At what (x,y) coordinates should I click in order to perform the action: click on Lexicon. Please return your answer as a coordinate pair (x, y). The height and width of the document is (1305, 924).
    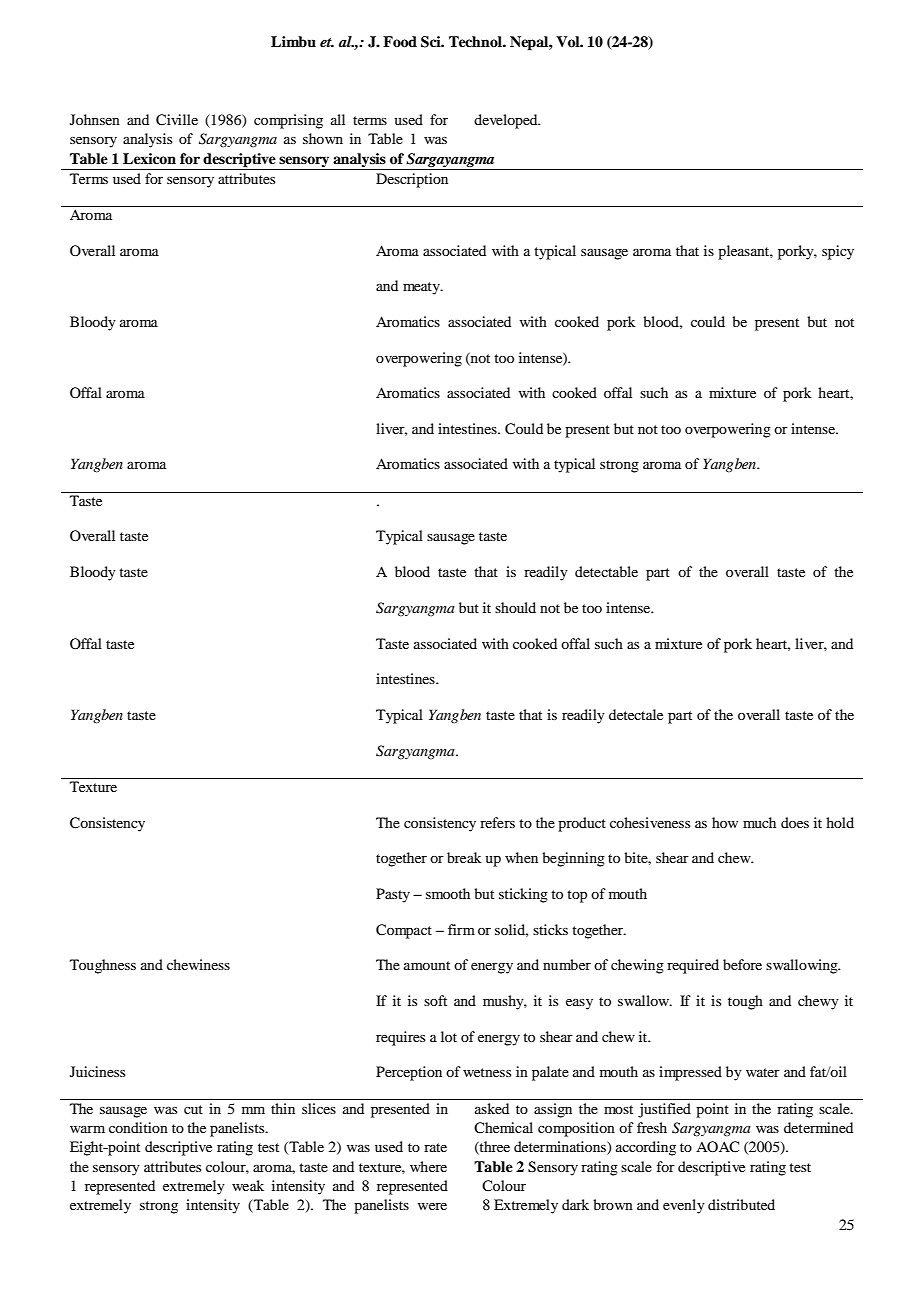
    Looking at the image, I should click on (149, 158).
